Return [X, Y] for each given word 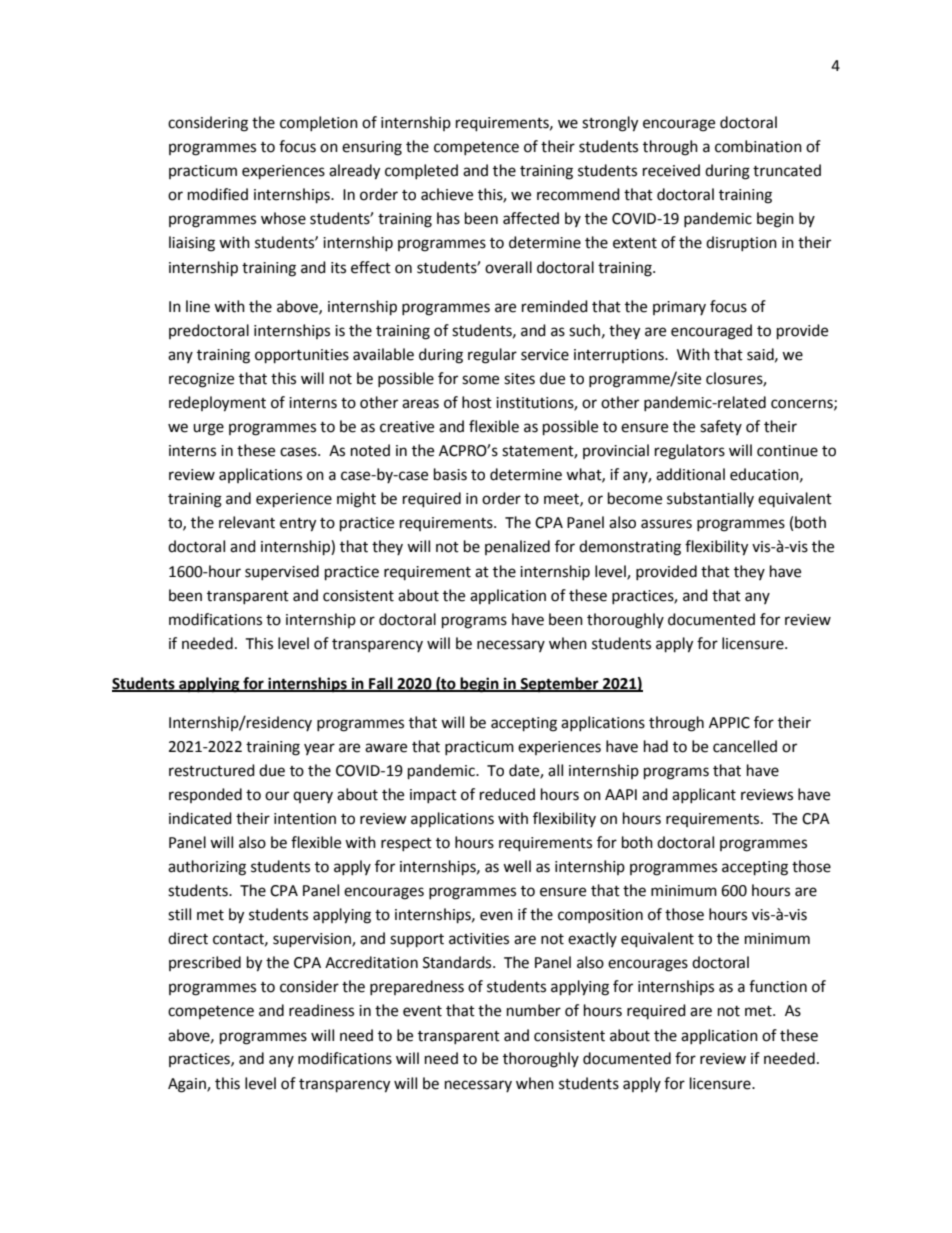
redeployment [217, 404]
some [480, 380]
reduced [507, 794]
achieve [447, 194]
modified [218, 194]
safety [721, 427]
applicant [704, 795]
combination [758, 146]
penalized [517, 547]
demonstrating [630, 548]
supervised [282, 572]
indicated [200, 818]
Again [188, 1085]
